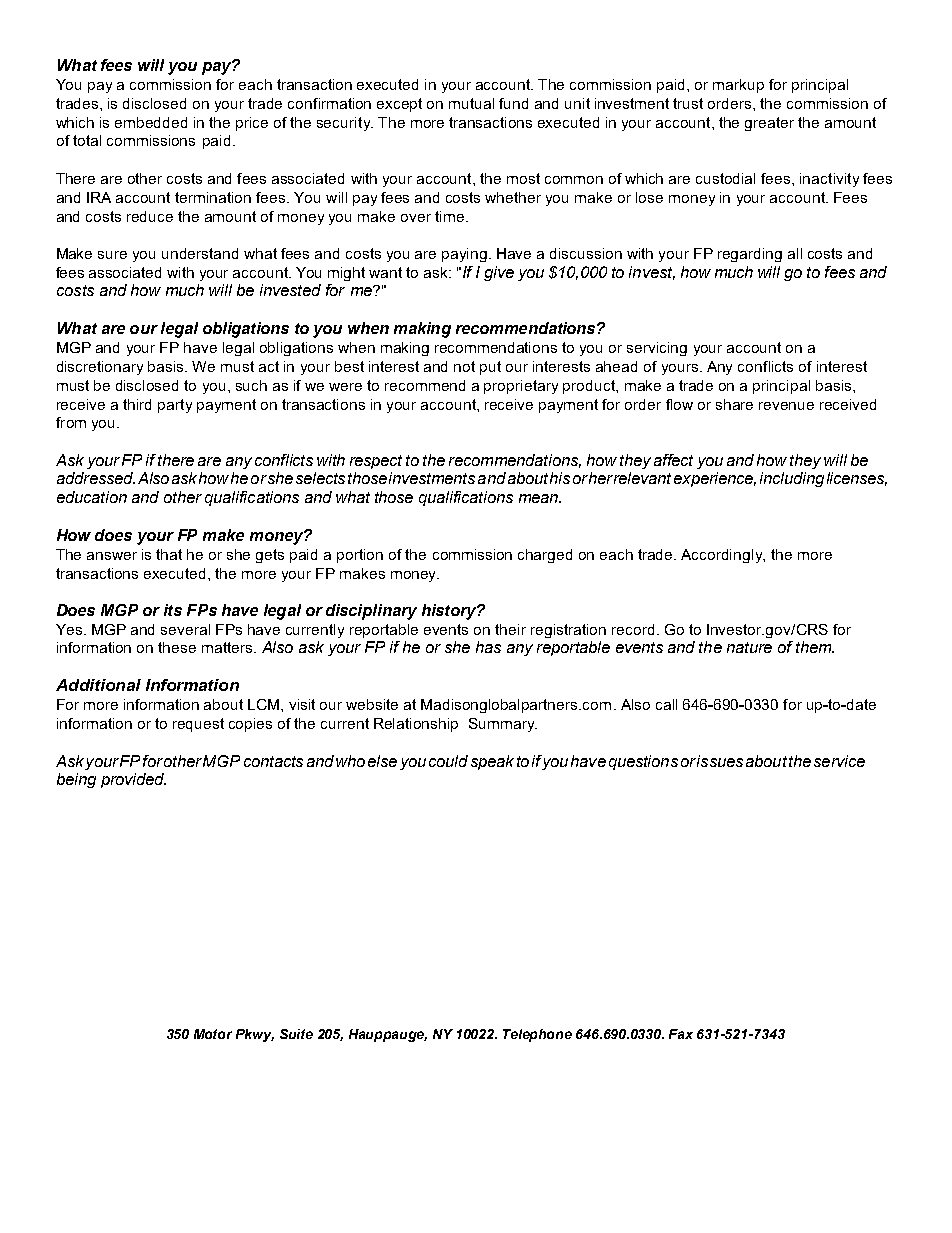 The height and width of the screenshot is (1233, 952). I want to click on Motor, so click(213, 1034).
